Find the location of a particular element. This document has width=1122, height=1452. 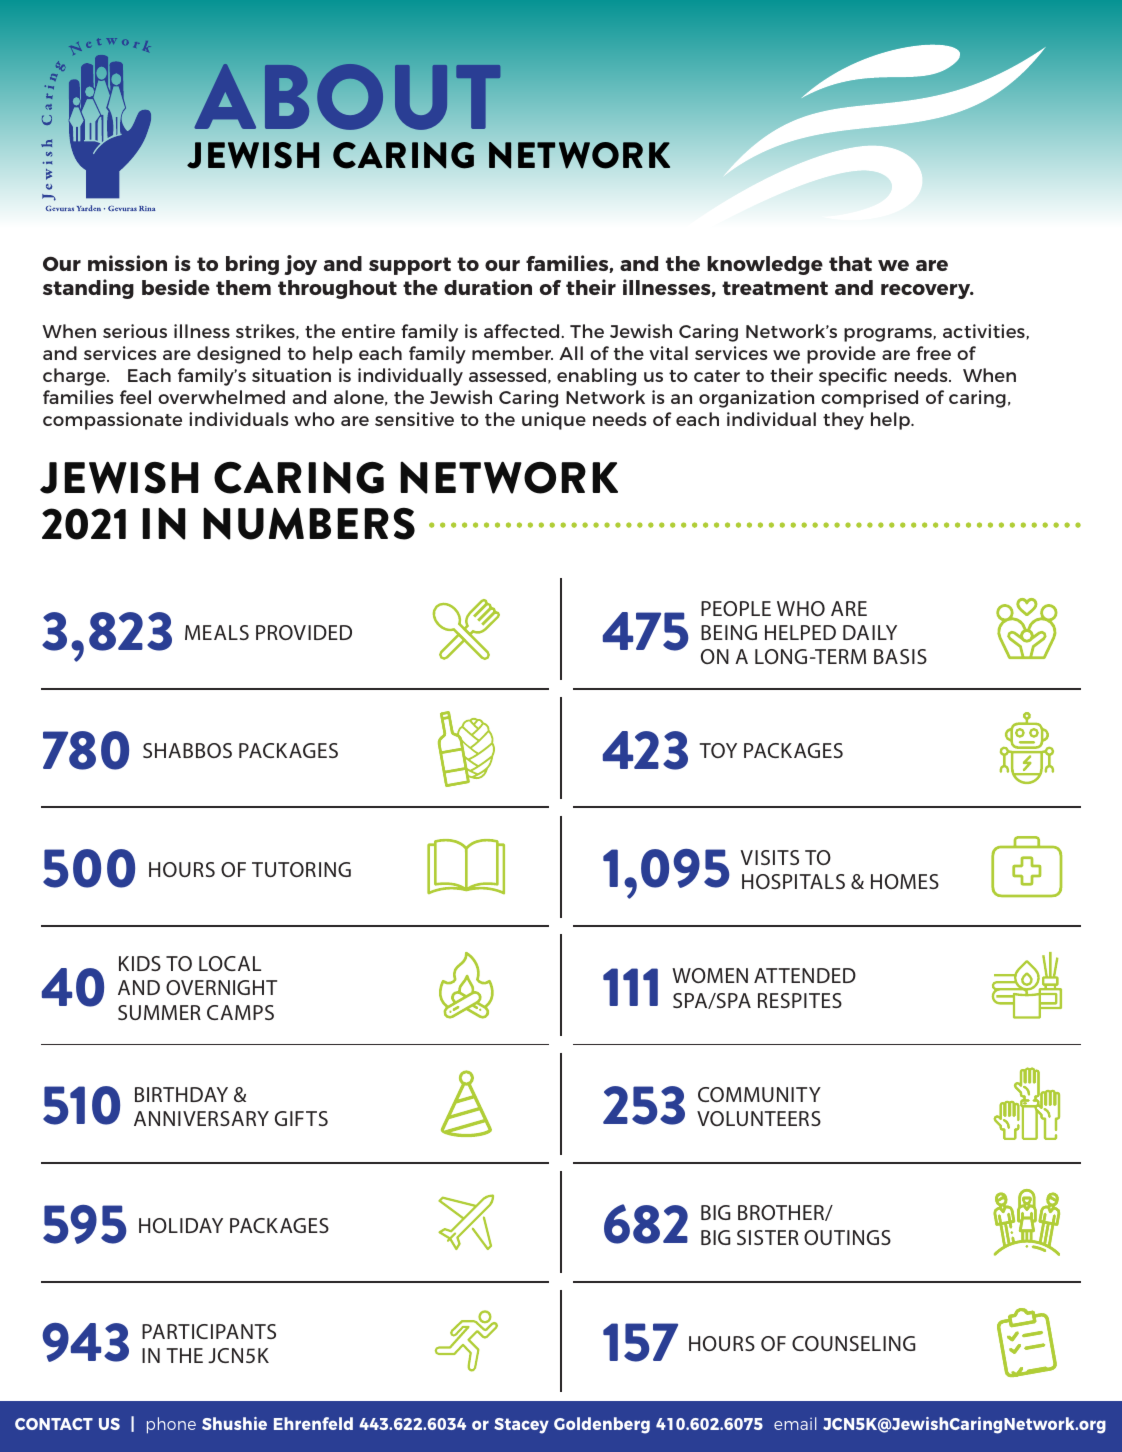

phone is located at coordinates (171, 1425).
